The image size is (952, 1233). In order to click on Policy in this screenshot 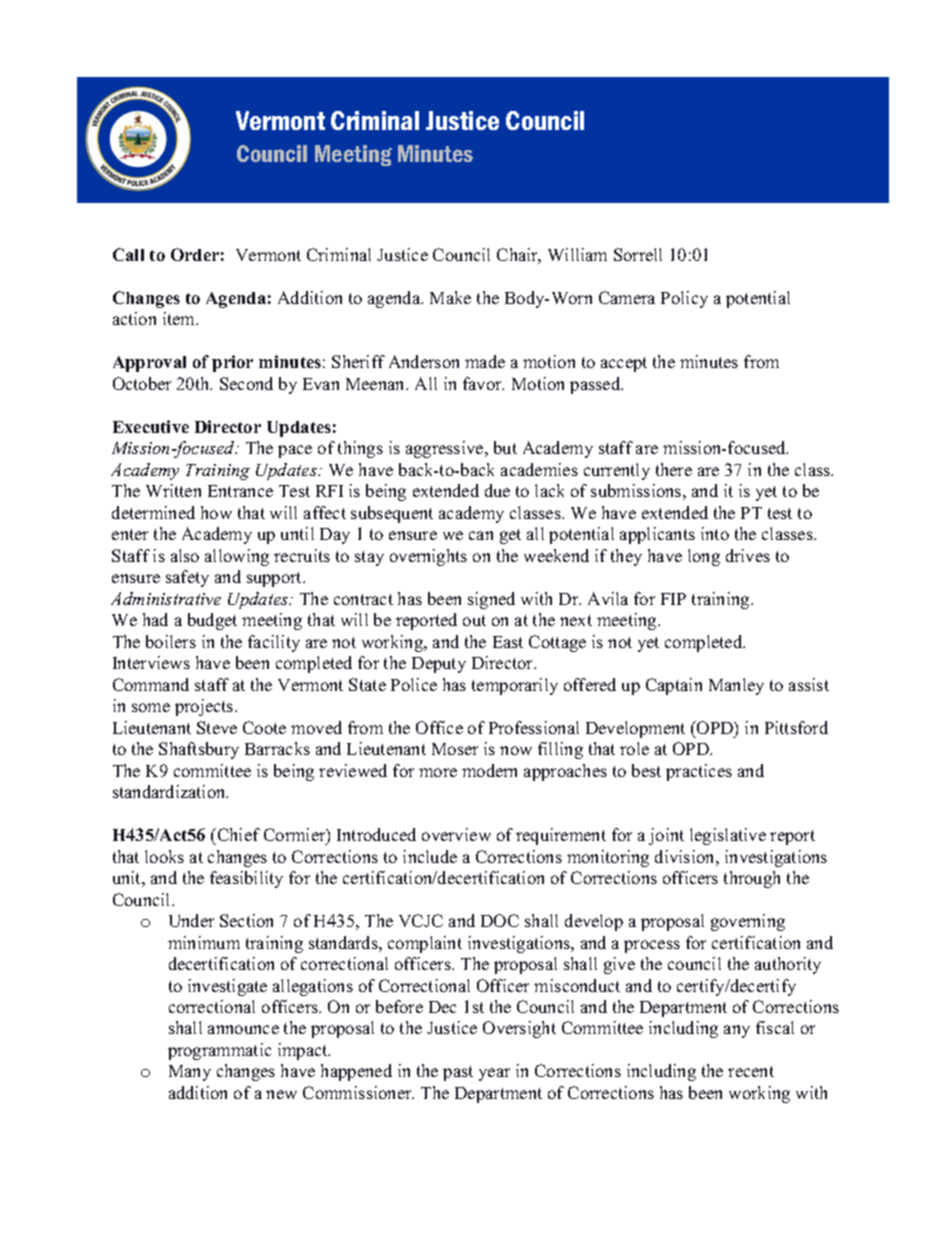, I will do `click(684, 299)`.
